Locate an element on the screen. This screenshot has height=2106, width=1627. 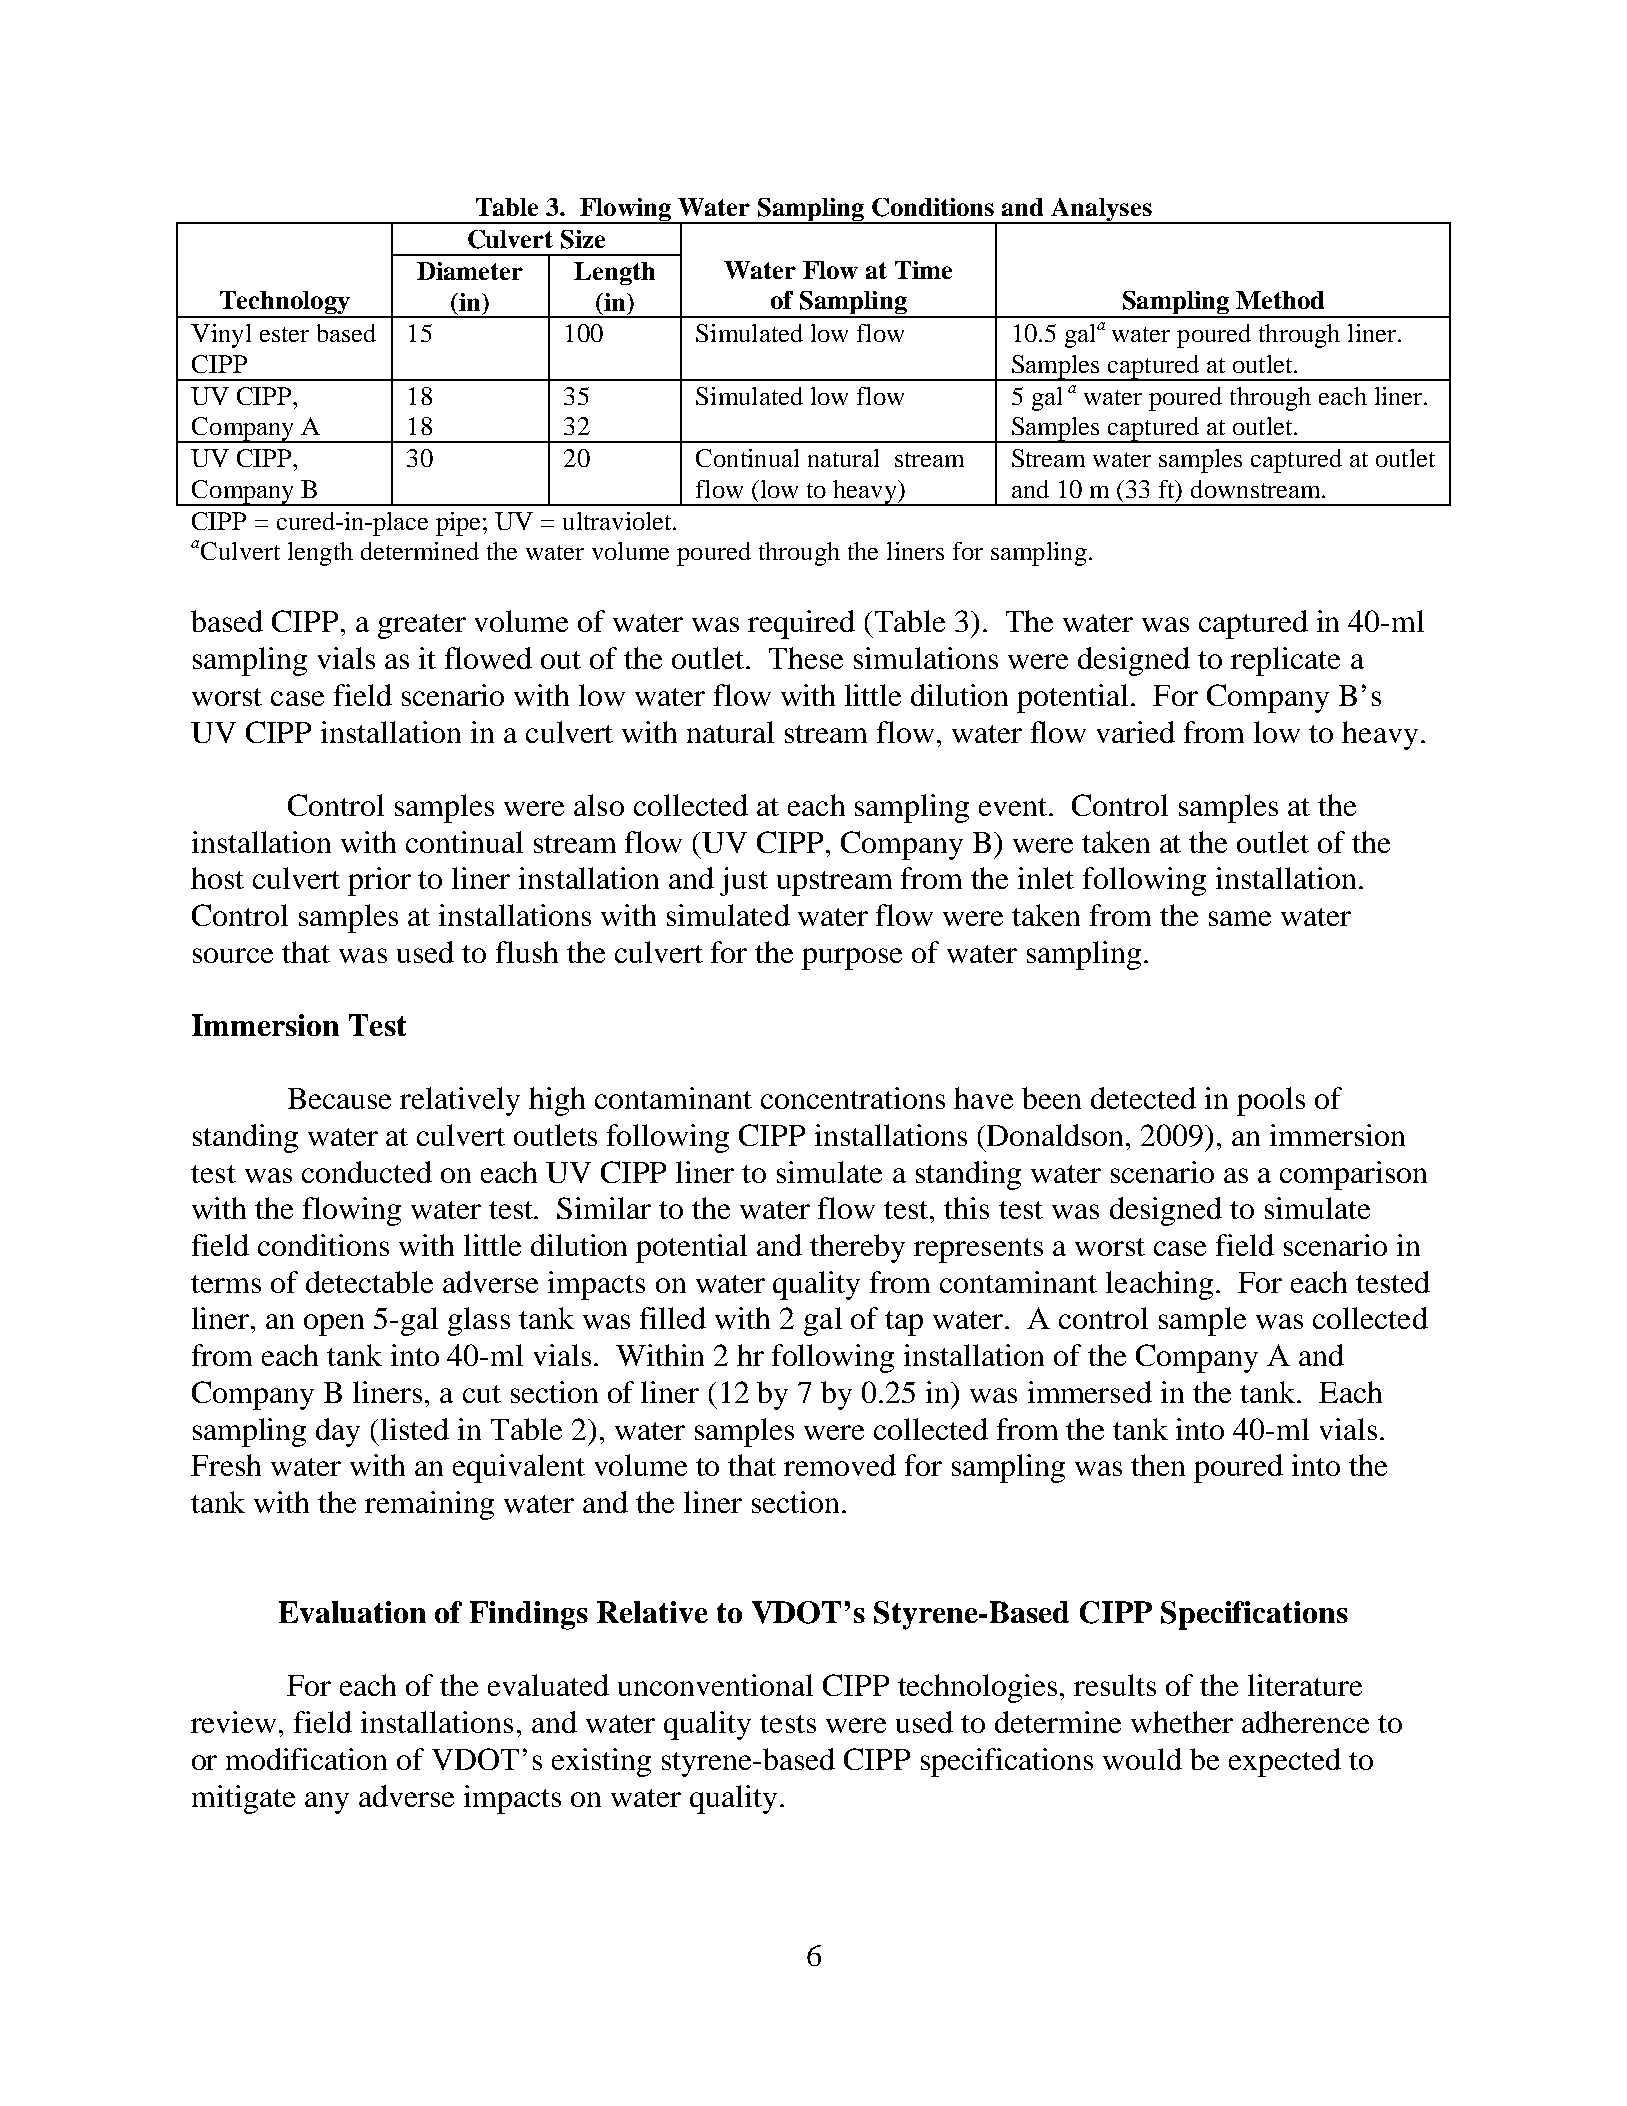
modification is located at coordinates (306, 1759).
